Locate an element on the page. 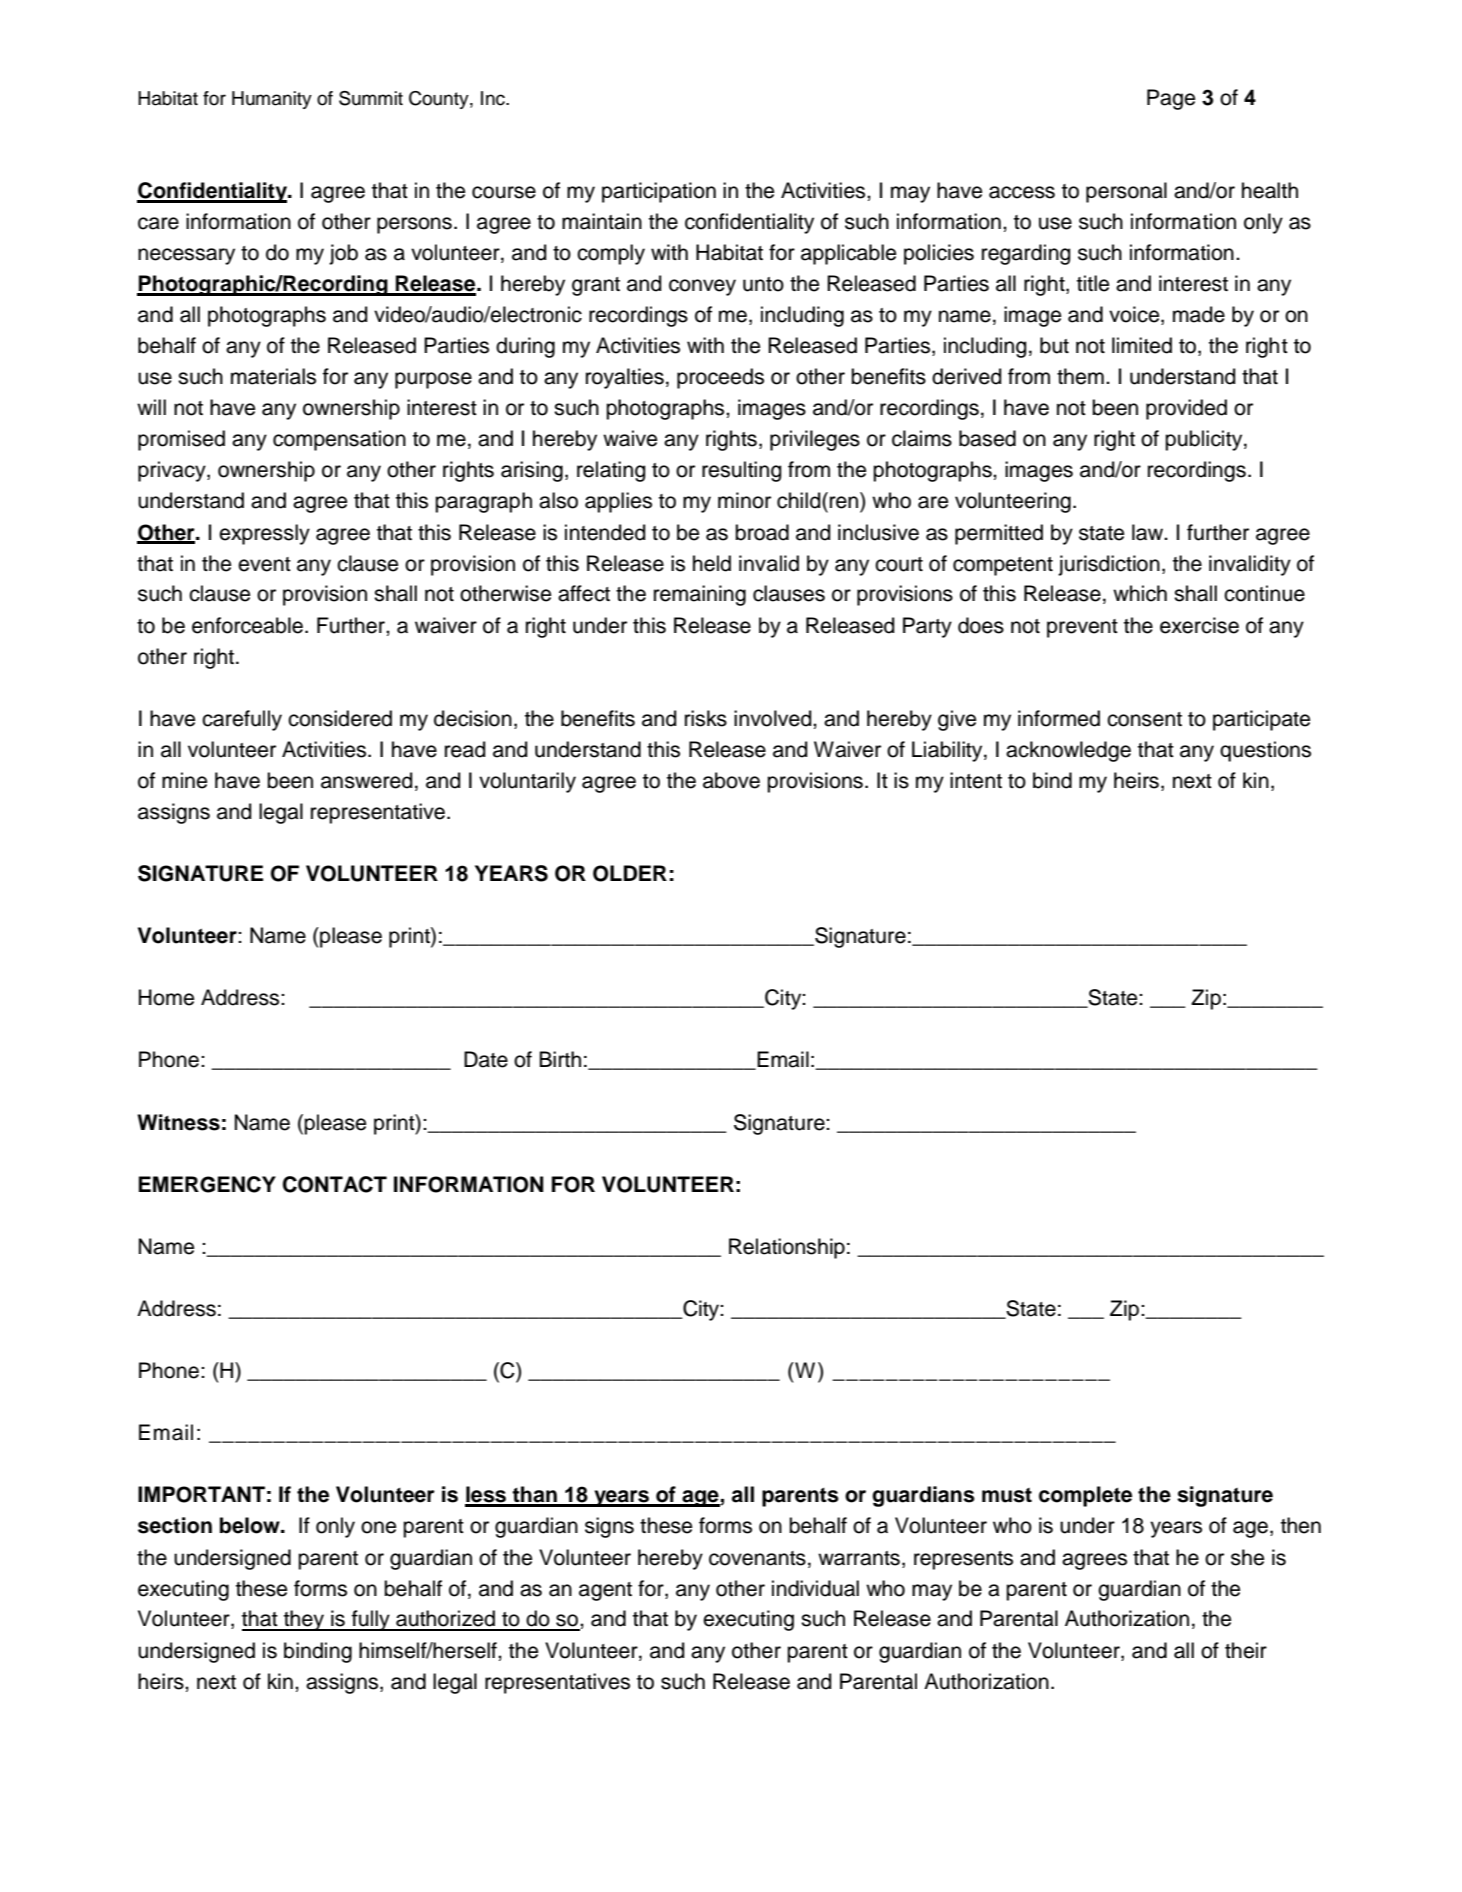 The height and width of the image is (1892, 1462). Humanity is located at coordinates (272, 100).
